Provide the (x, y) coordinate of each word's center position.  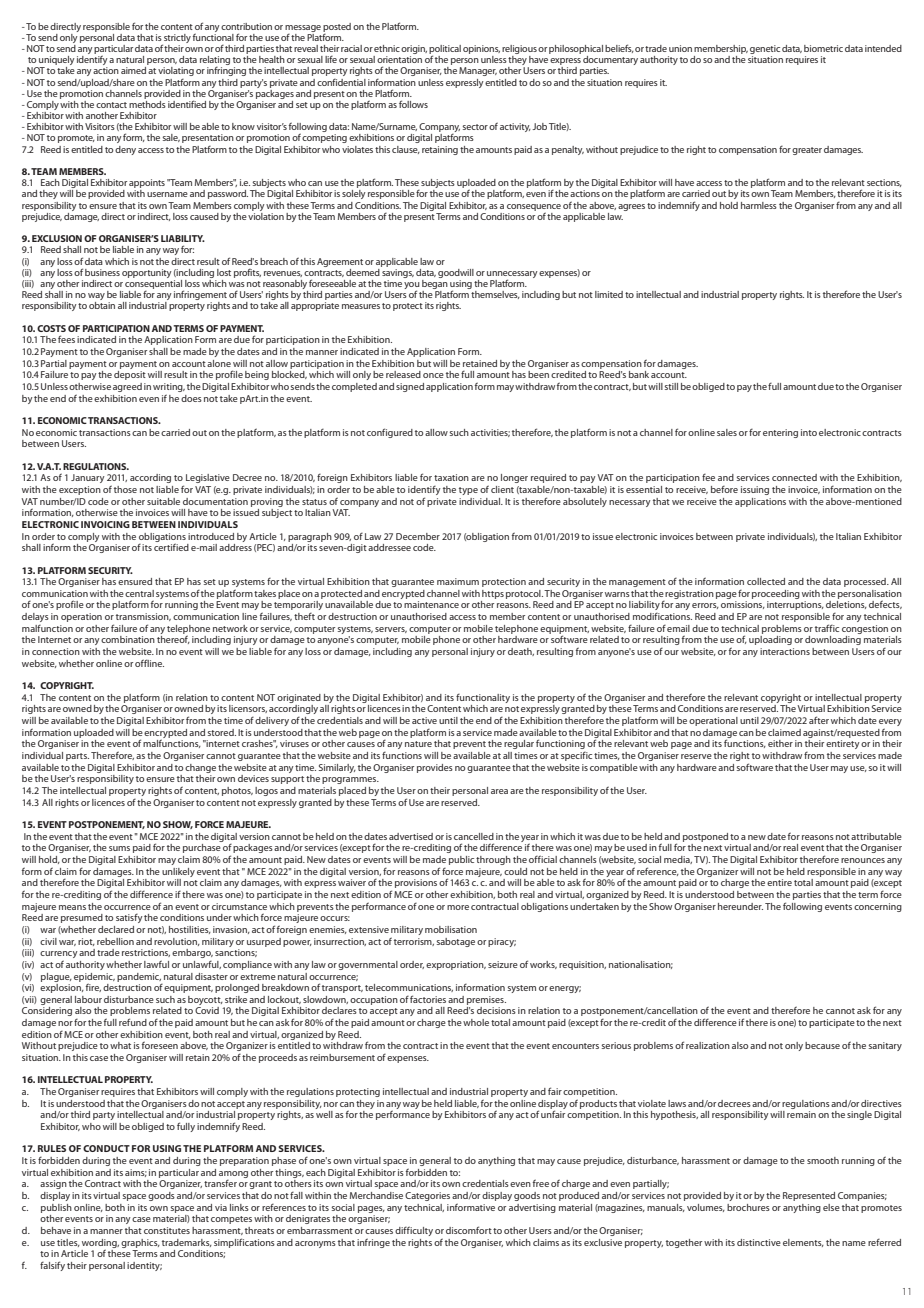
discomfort (469, 1230)
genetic (765, 51)
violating (176, 71)
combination (128, 639)
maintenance (431, 604)
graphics (140, 1243)
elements (803, 1243)
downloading (833, 640)
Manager (478, 71)
